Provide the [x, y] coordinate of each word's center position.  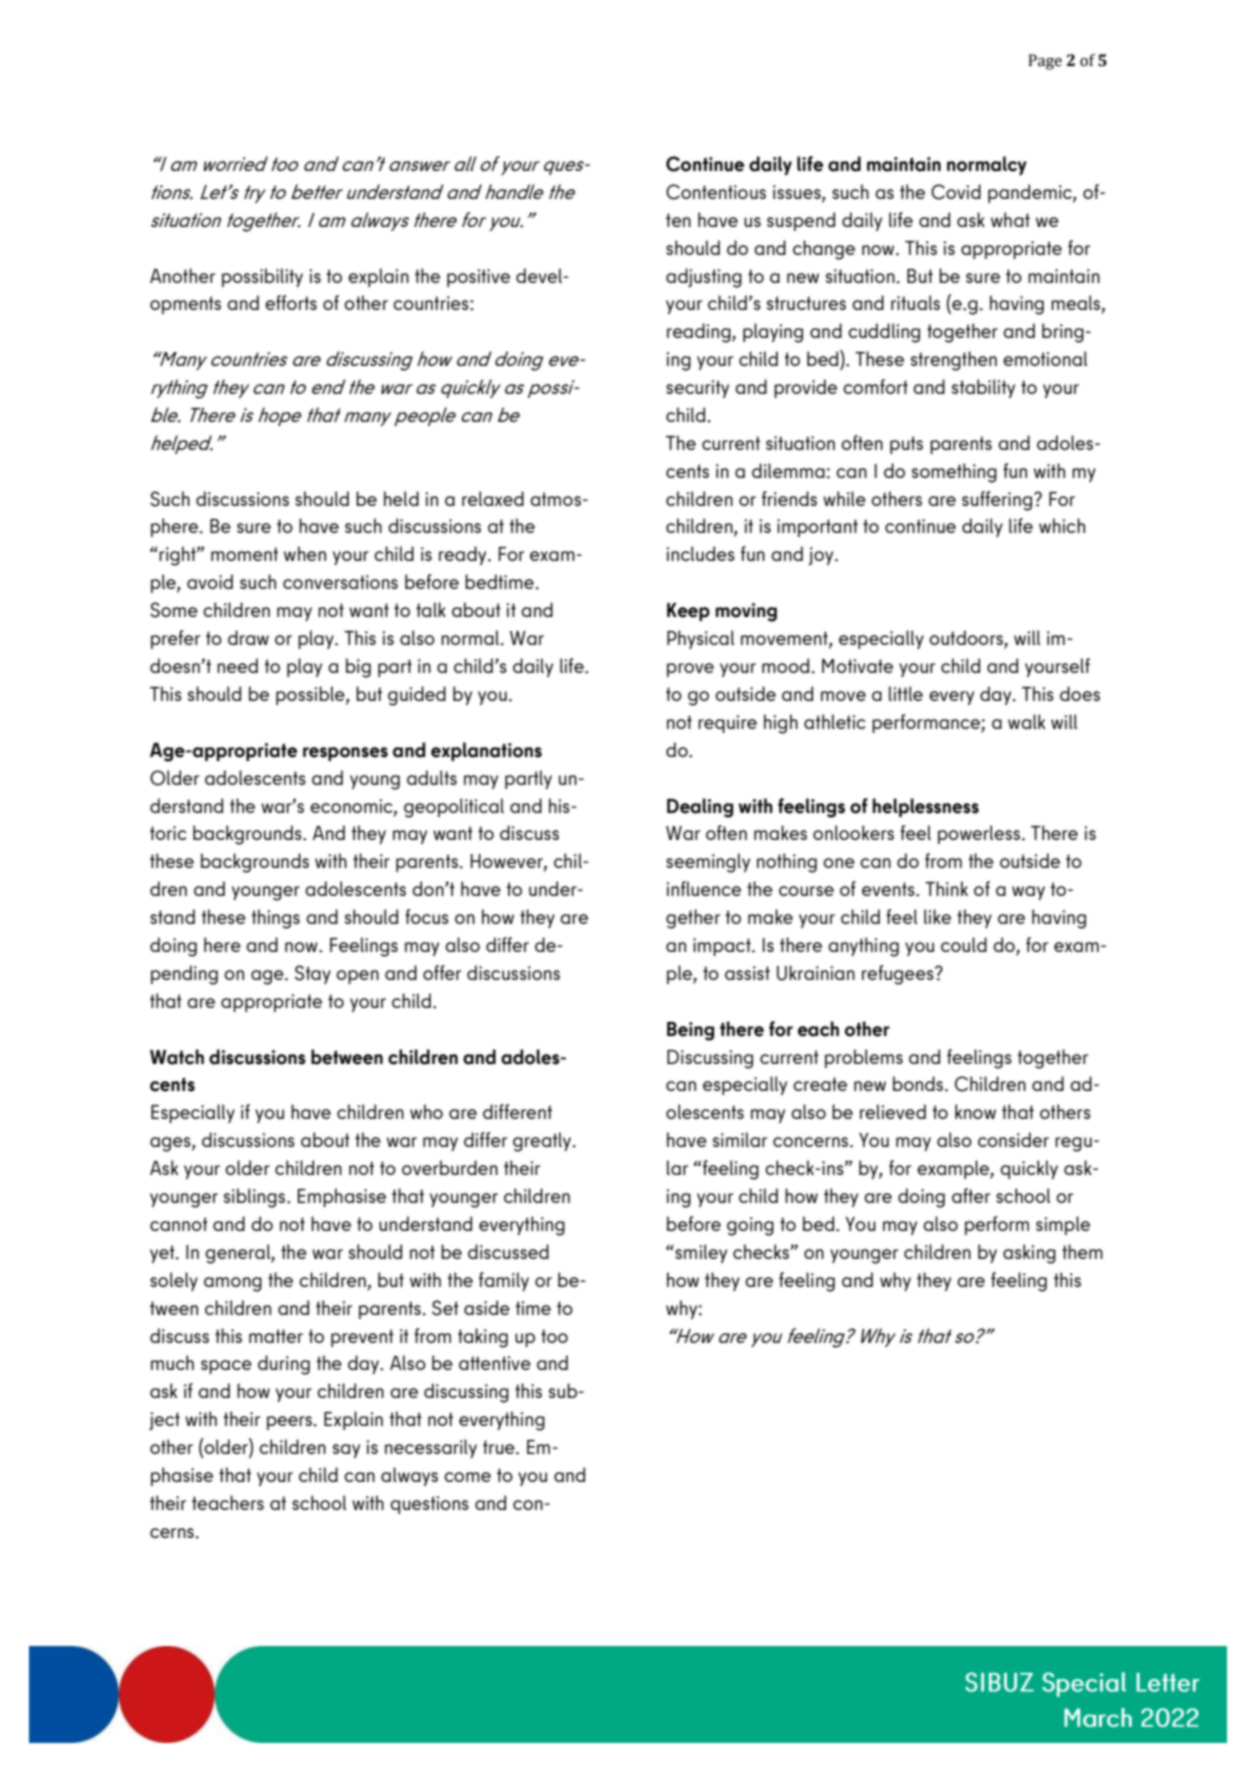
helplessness [926, 807]
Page [1045, 62]
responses [345, 754]
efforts [291, 302]
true [500, 1447]
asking [1029, 1254]
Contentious [716, 192]
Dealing [700, 808]
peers [290, 1423]
